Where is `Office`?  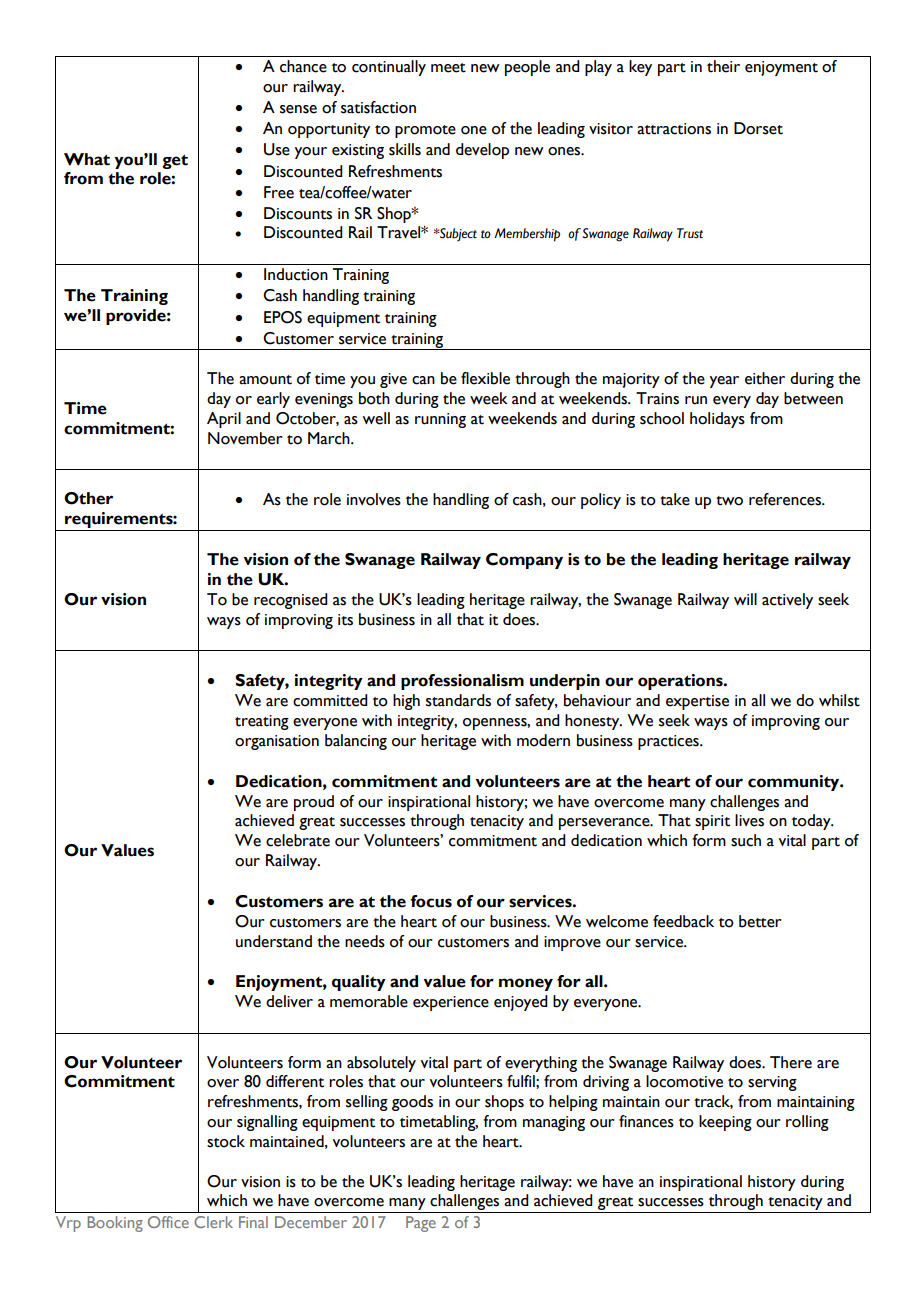
Office is located at coordinates (168, 1222).
